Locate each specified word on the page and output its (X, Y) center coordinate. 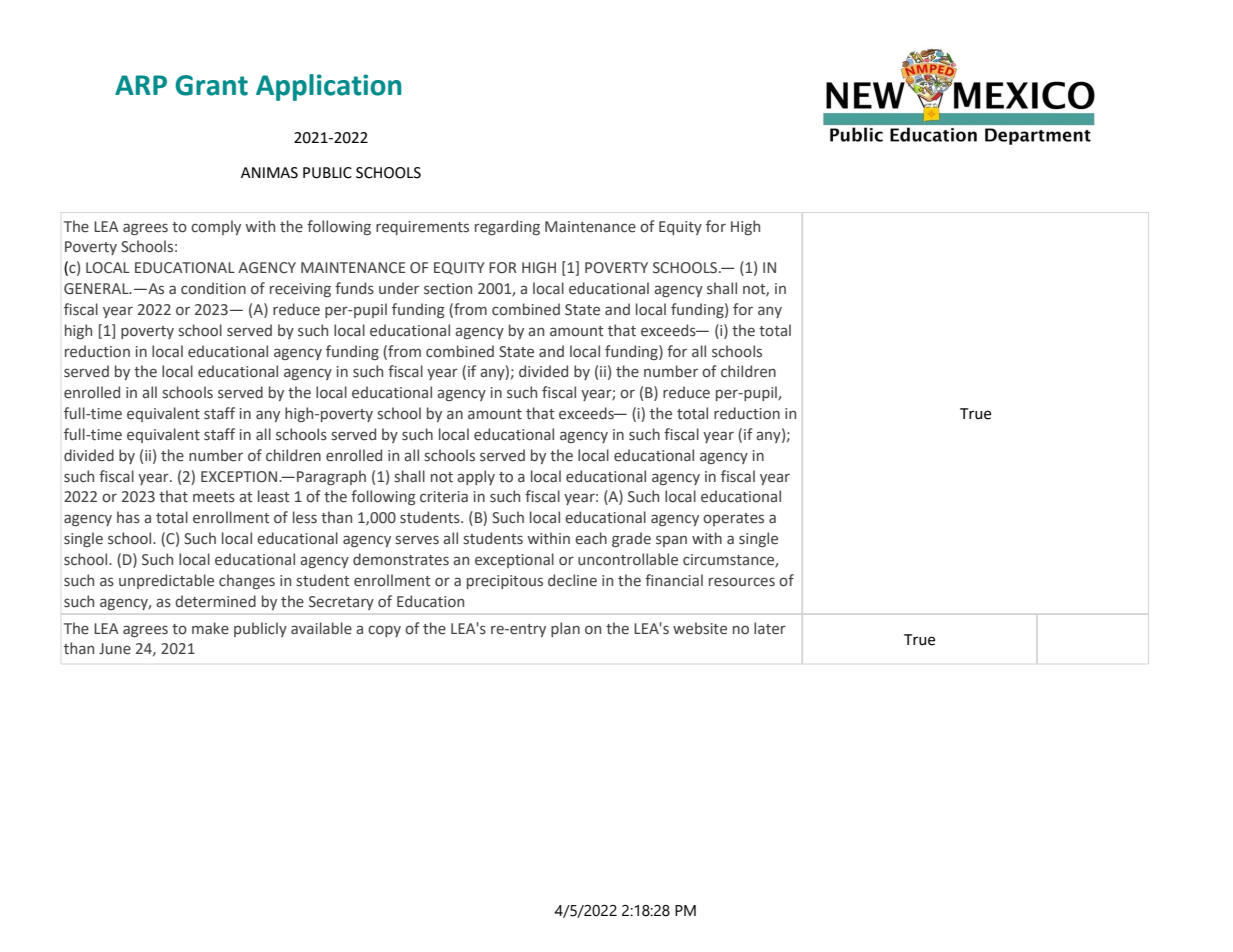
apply (476, 477)
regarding (507, 227)
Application (329, 87)
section (448, 289)
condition (213, 288)
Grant (211, 85)
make (210, 628)
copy (384, 631)
